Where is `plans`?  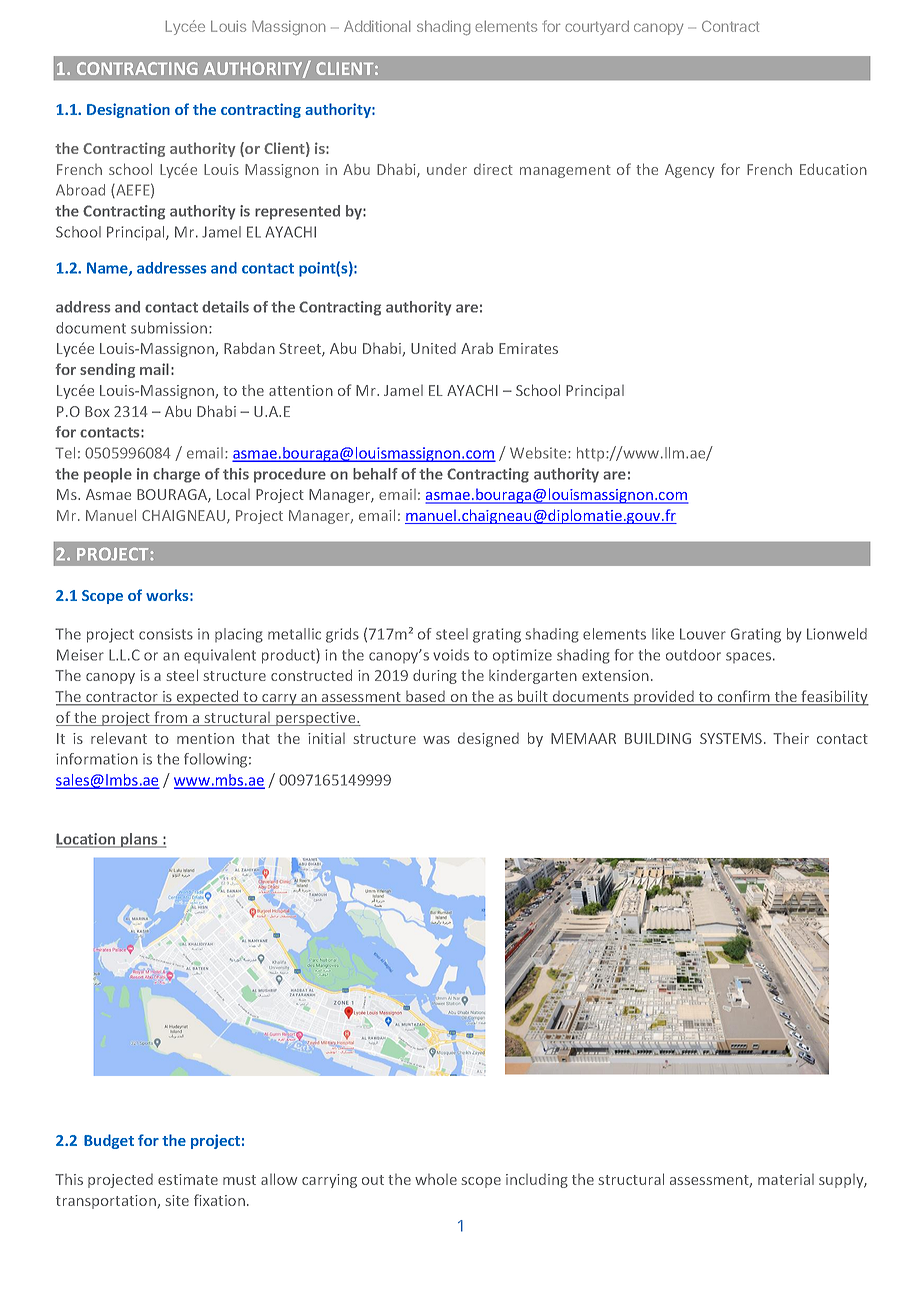
plans is located at coordinates (139, 840).
